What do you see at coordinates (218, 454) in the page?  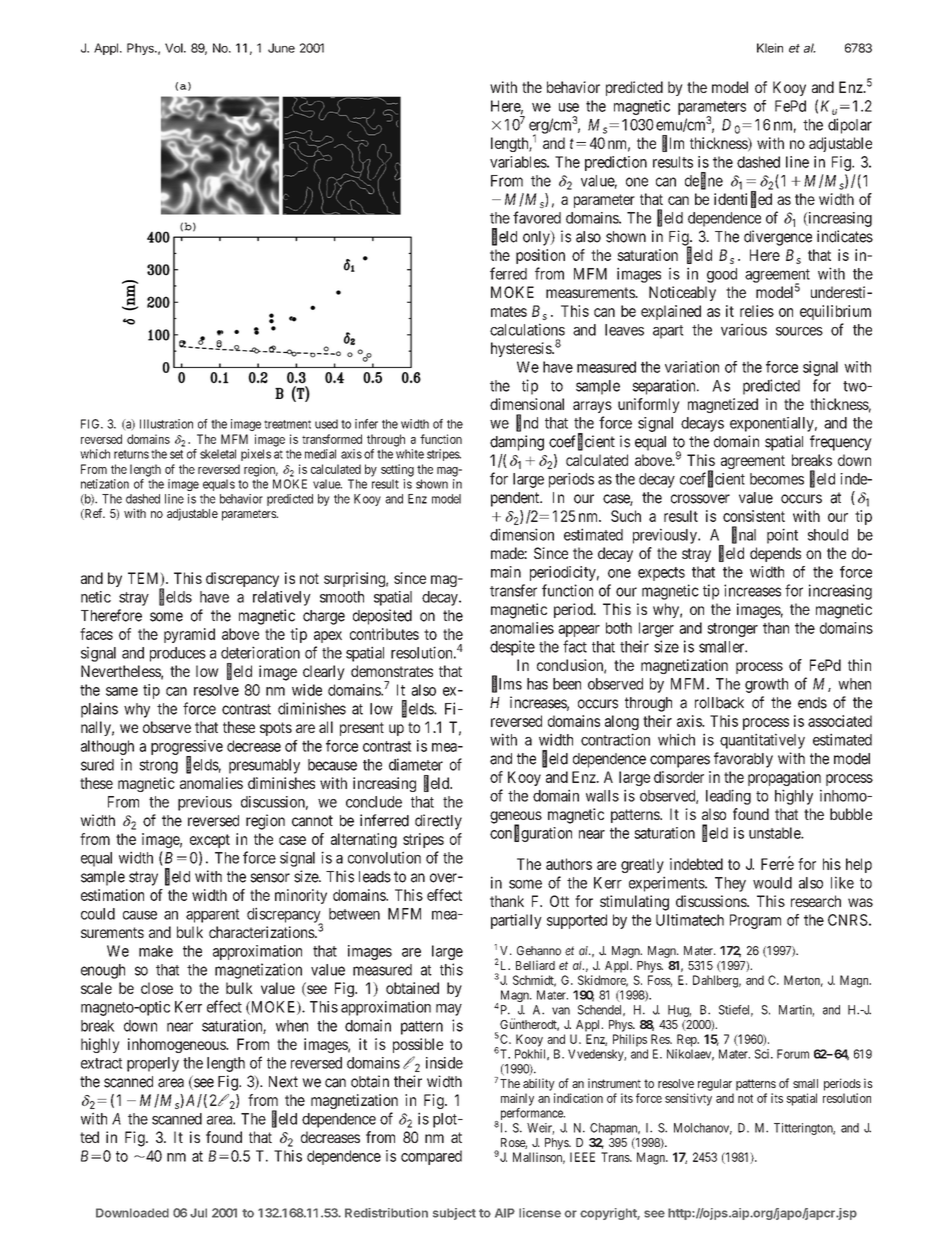 I see `skeletal` at bounding box center [218, 454].
